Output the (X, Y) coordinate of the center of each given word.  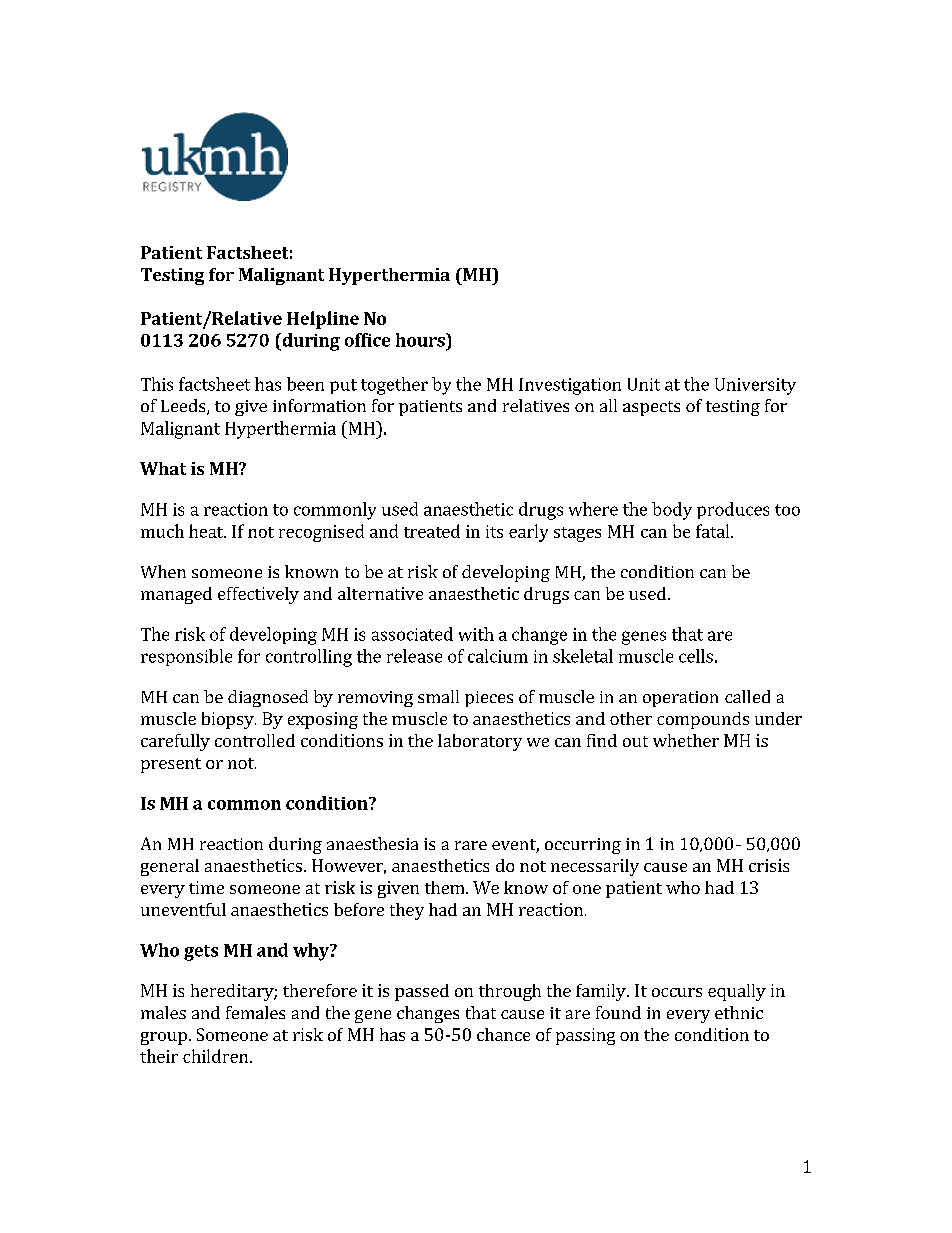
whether (686, 740)
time (206, 887)
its (494, 531)
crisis (769, 865)
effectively (258, 595)
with (476, 634)
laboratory (480, 742)
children (217, 1056)
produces (733, 510)
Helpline (323, 320)
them (446, 887)
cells (696, 656)
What (163, 468)
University (755, 386)
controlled (255, 740)
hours (421, 340)
